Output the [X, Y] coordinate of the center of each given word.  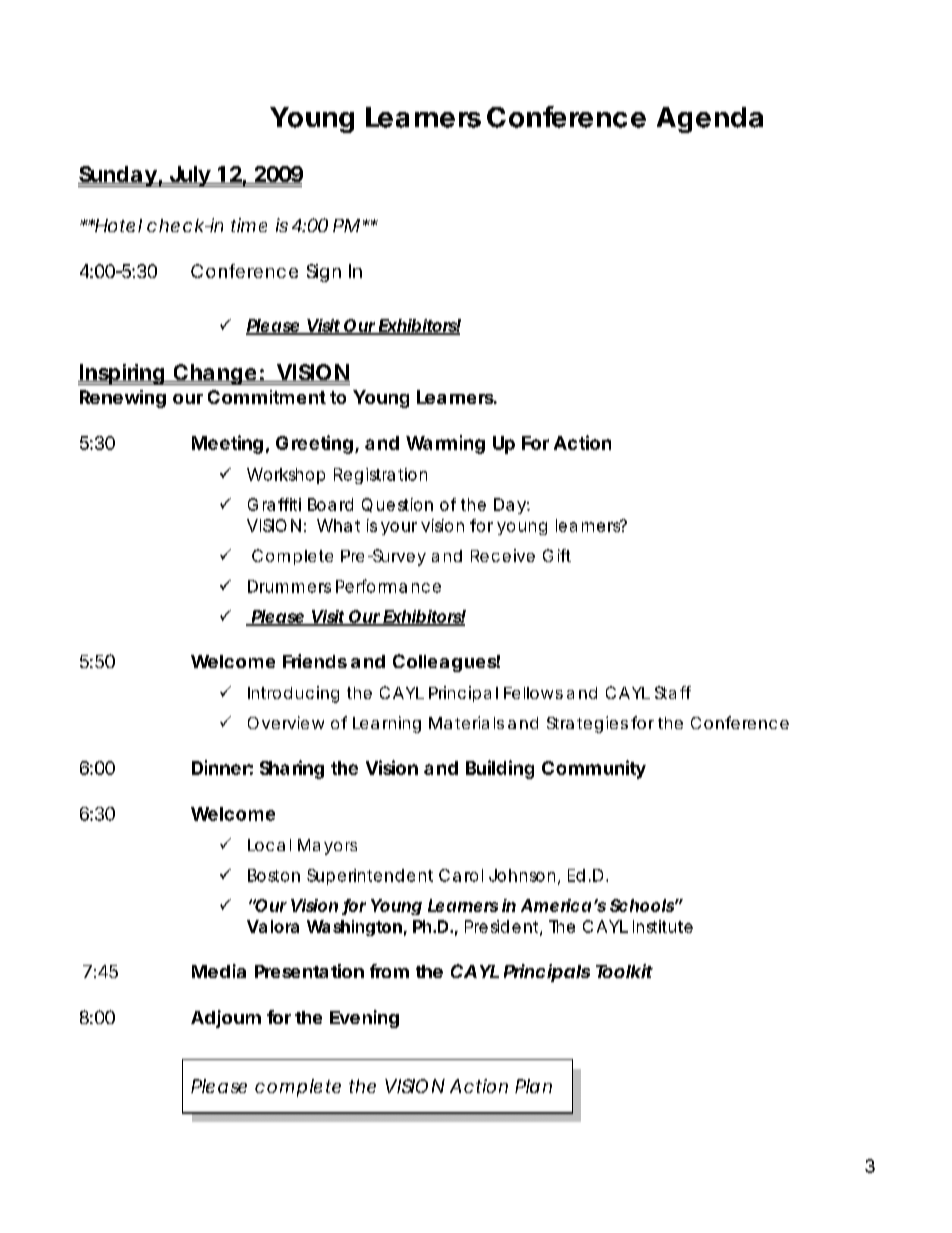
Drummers [289, 586]
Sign [324, 273]
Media [219, 971]
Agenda [710, 120]
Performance [388, 586]
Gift [557, 555]
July [189, 176]
